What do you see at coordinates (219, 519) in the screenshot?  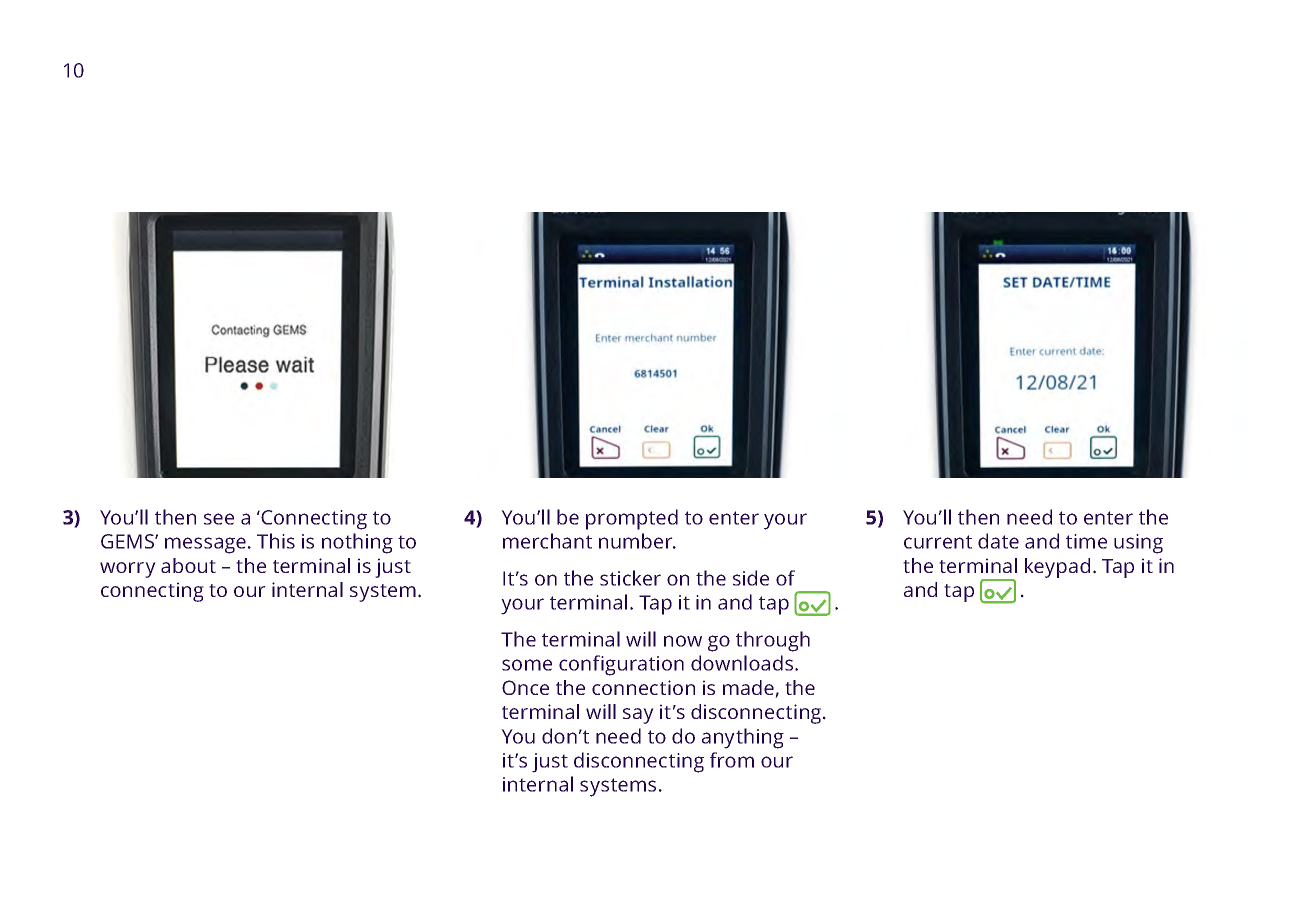 I see `see` at bounding box center [219, 519].
